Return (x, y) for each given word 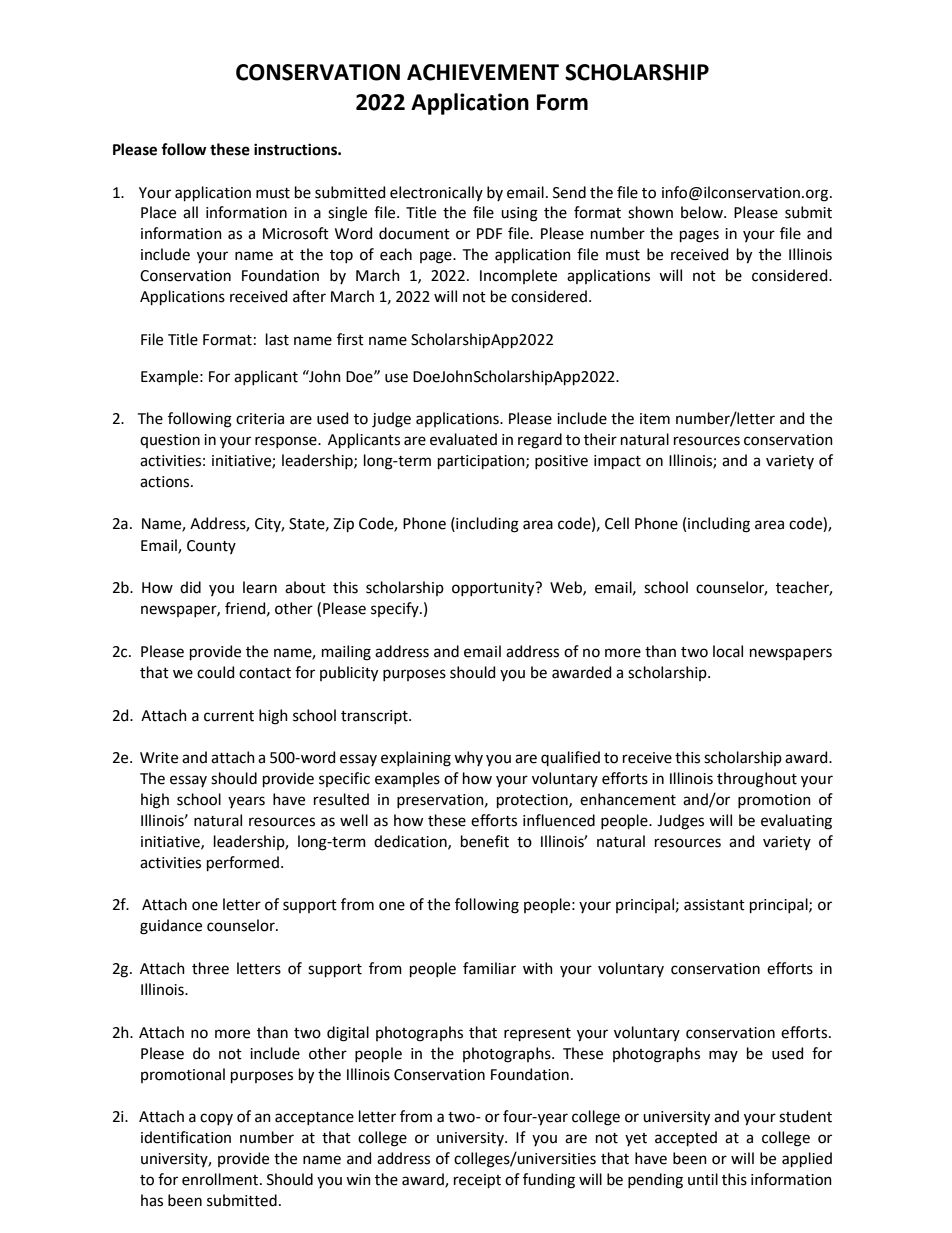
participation (482, 462)
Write (159, 758)
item (655, 419)
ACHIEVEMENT (483, 72)
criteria (260, 419)
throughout (757, 780)
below (703, 212)
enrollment (221, 1179)
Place (158, 212)
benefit (485, 841)
